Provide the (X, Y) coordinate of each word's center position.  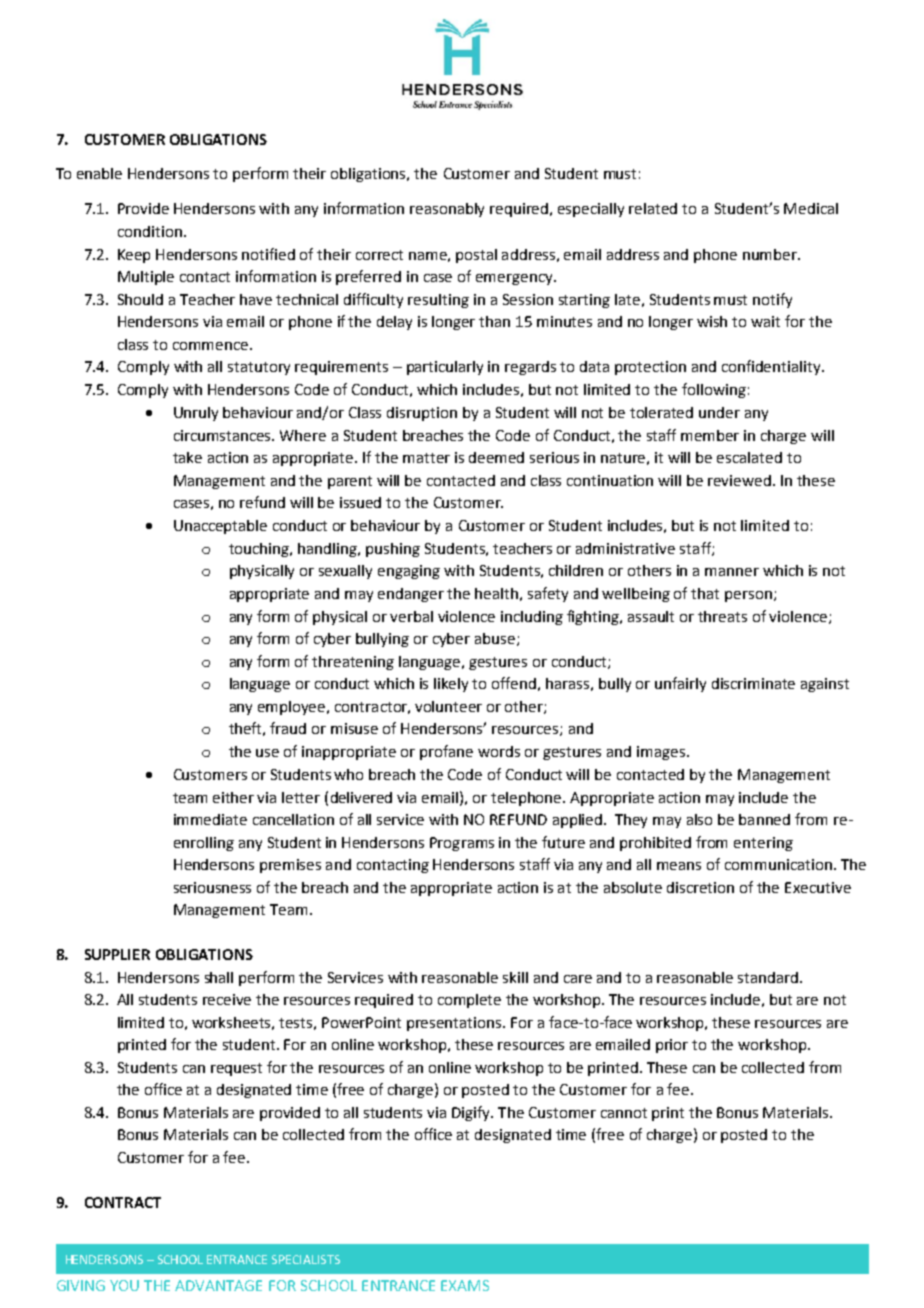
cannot (624, 1113)
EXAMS (465, 1285)
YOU (124, 1285)
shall (219, 977)
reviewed (739, 480)
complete (469, 1001)
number (771, 254)
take (187, 457)
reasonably (447, 210)
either (233, 797)
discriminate (753, 683)
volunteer (448, 706)
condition (150, 231)
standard (769, 977)
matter (426, 458)
